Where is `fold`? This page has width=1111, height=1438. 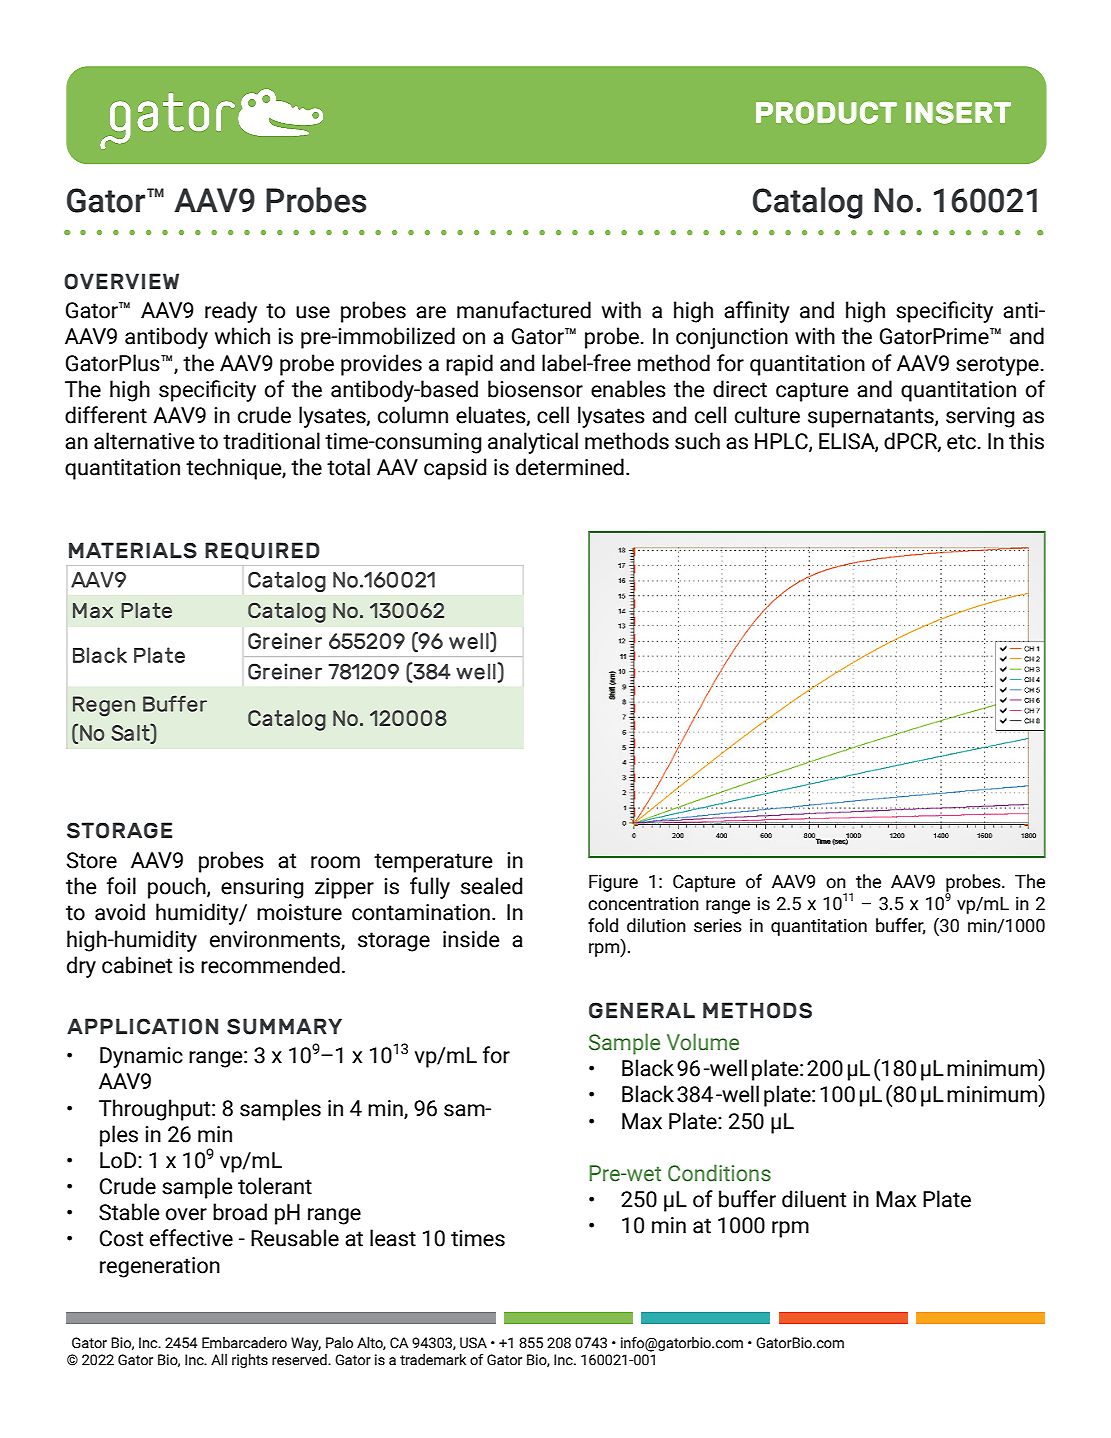 fold is located at coordinates (603, 925).
